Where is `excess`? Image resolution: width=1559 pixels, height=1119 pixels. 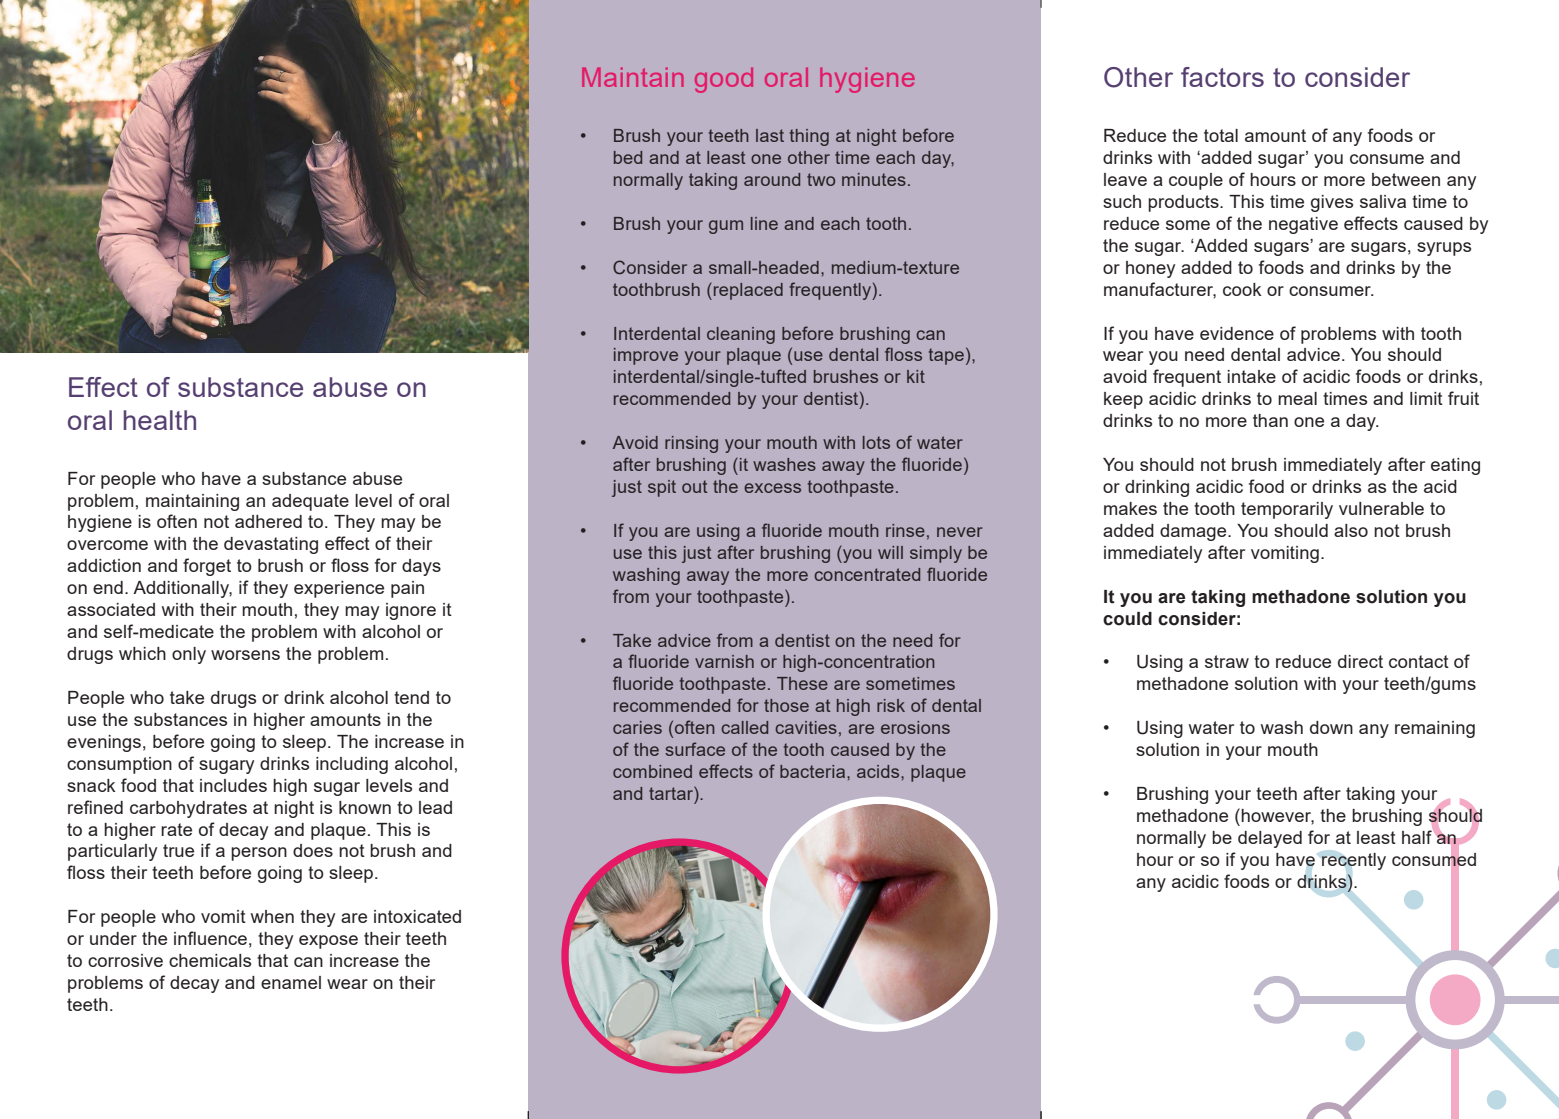
excess is located at coordinates (772, 488).
